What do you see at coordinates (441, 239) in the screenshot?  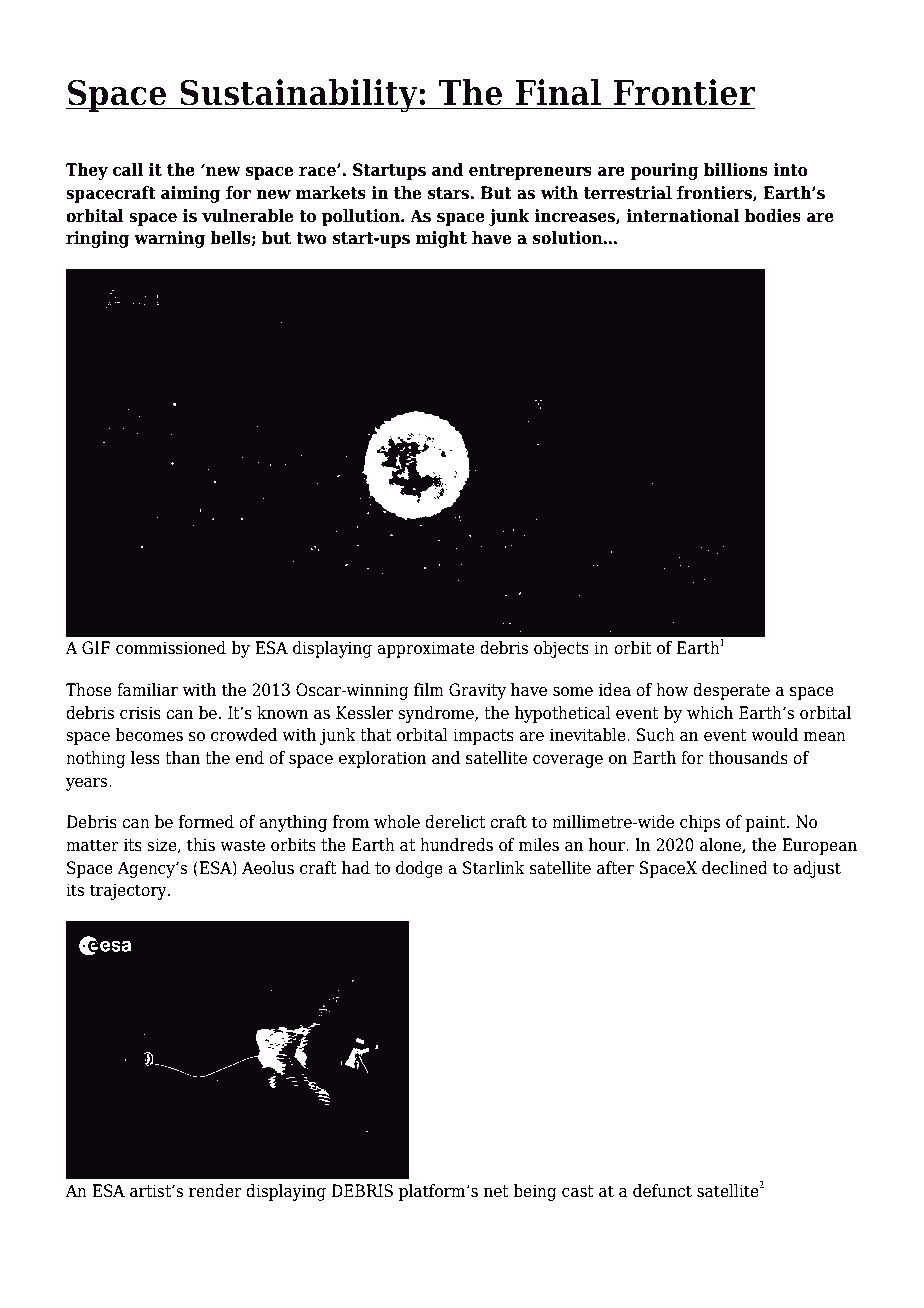 I see `might` at bounding box center [441, 239].
